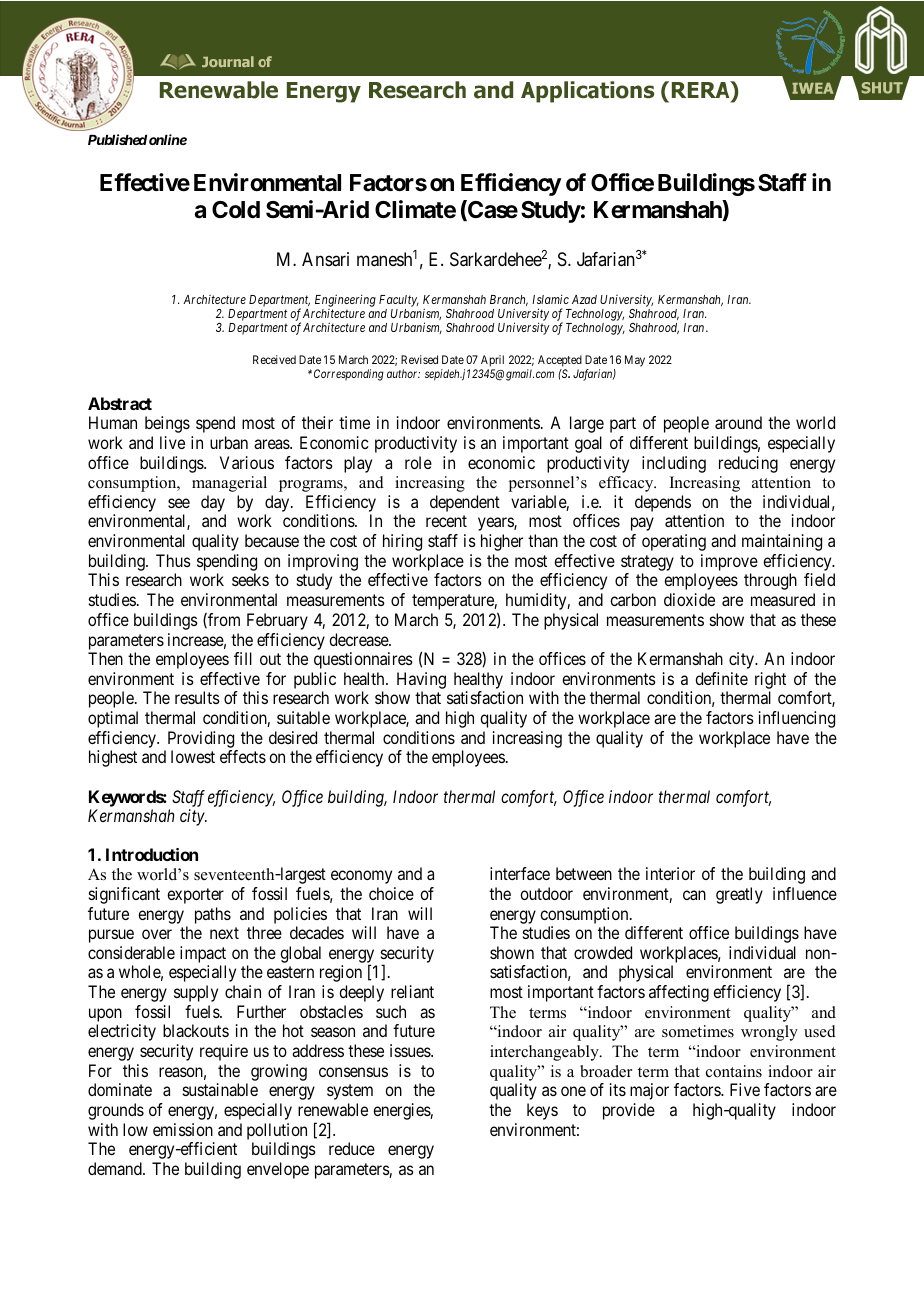 This page has height=1308, width=924. What do you see at coordinates (584, 299) in the page?
I see `Azad` at bounding box center [584, 299].
